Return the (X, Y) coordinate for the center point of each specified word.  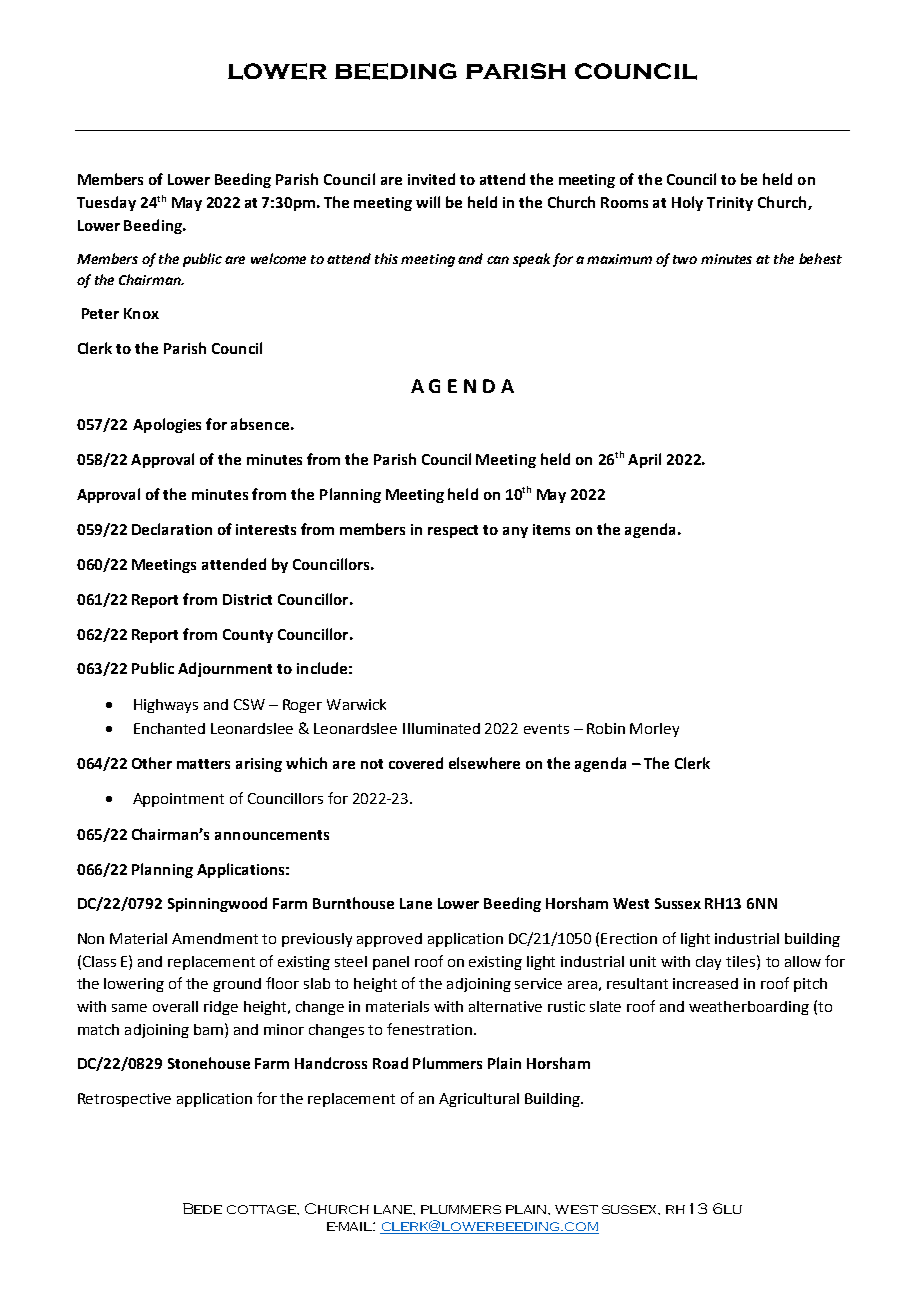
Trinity (730, 204)
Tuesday (106, 203)
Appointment (178, 800)
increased (705, 983)
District (247, 599)
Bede (202, 1208)
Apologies (167, 425)
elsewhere (484, 763)
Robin (606, 728)
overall (175, 1006)
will (428, 202)
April (644, 460)
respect (453, 531)
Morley (654, 730)
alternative (505, 1006)
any (515, 532)
